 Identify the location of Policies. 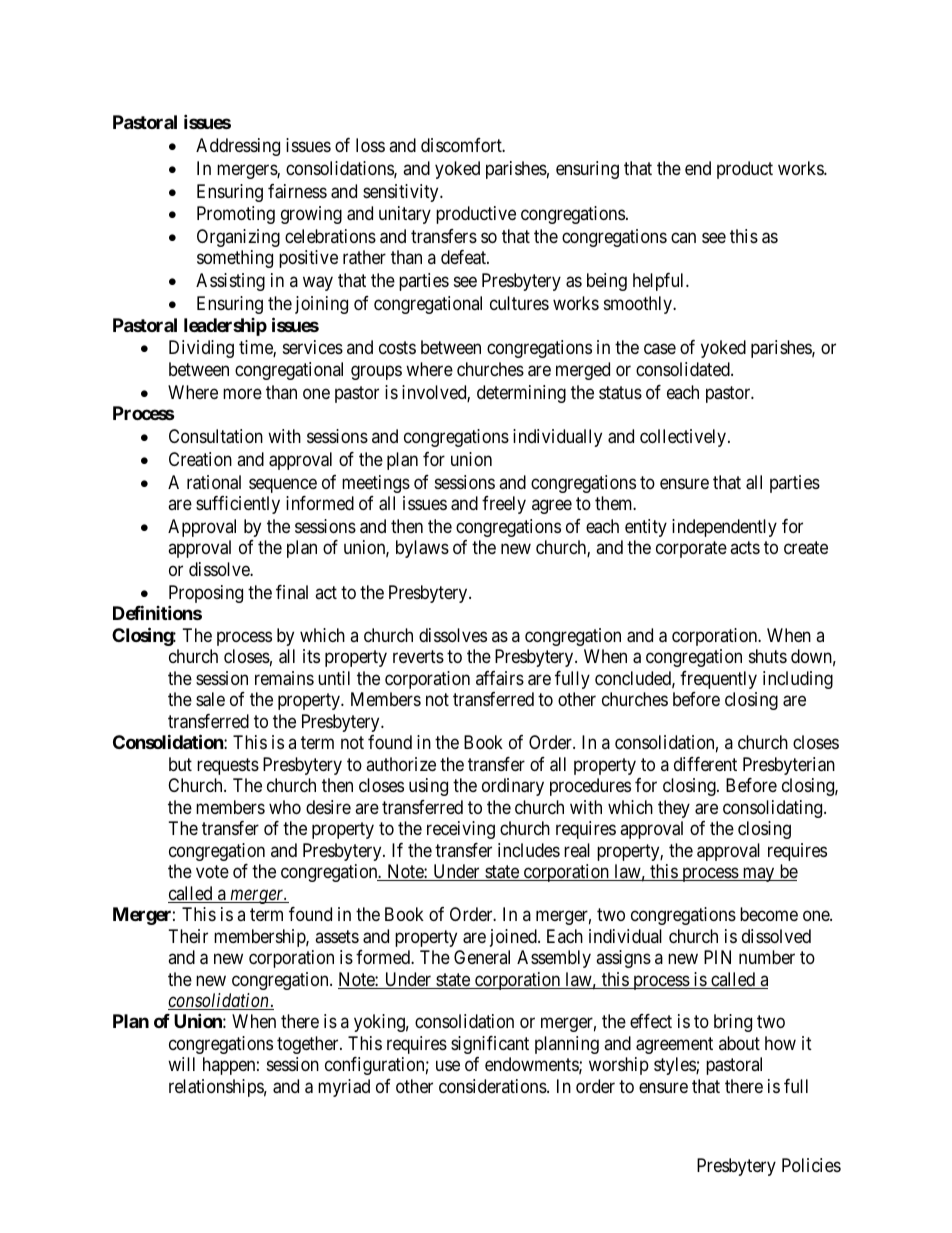
(811, 1165).
